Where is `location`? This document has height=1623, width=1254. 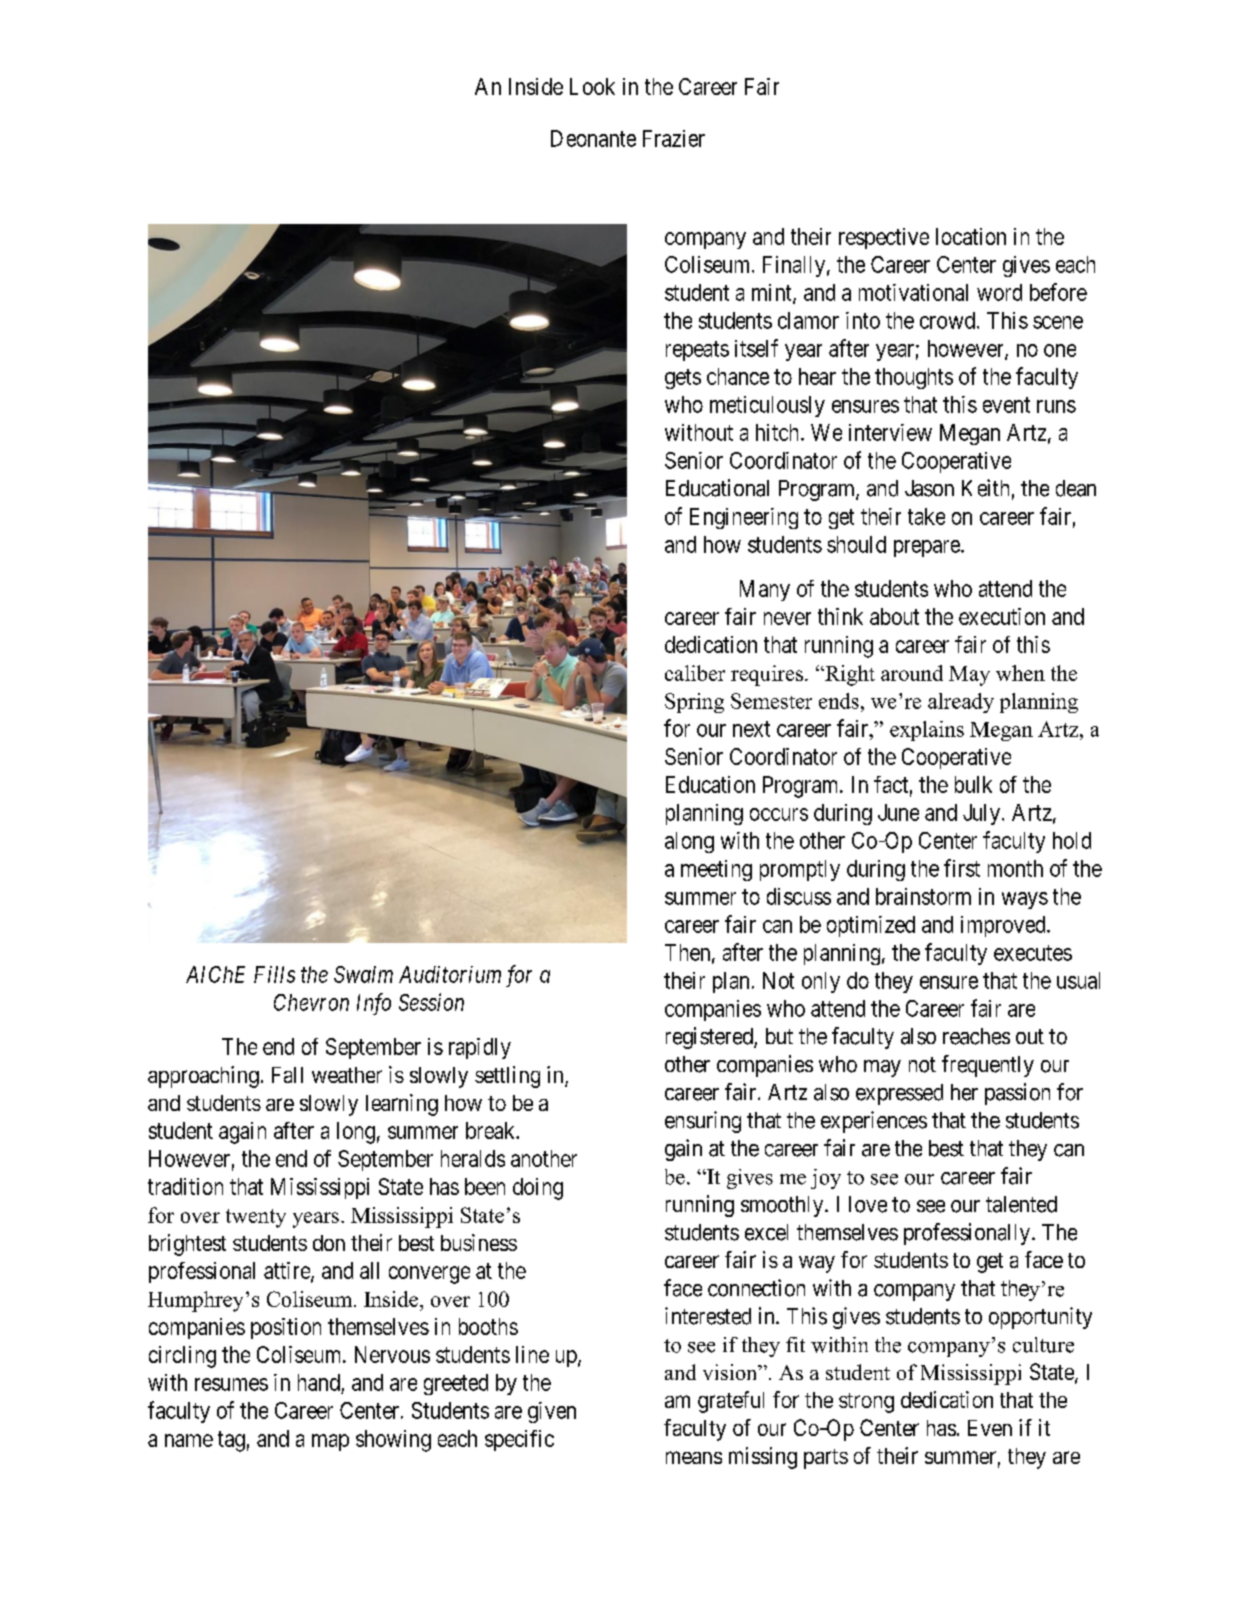
location is located at coordinates (971, 236).
